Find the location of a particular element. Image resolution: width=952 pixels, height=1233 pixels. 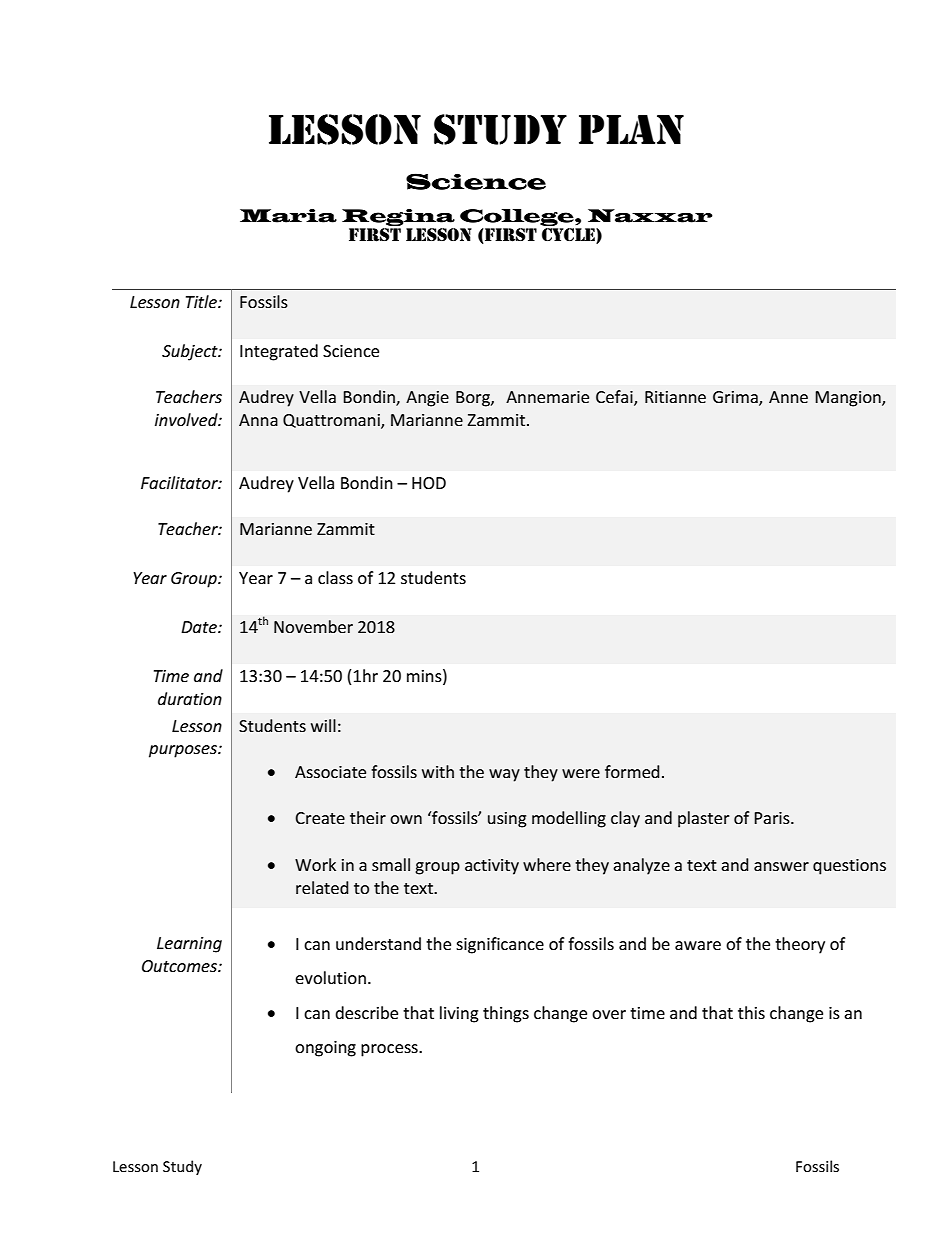

formed is located at coordinates (632, 771).
